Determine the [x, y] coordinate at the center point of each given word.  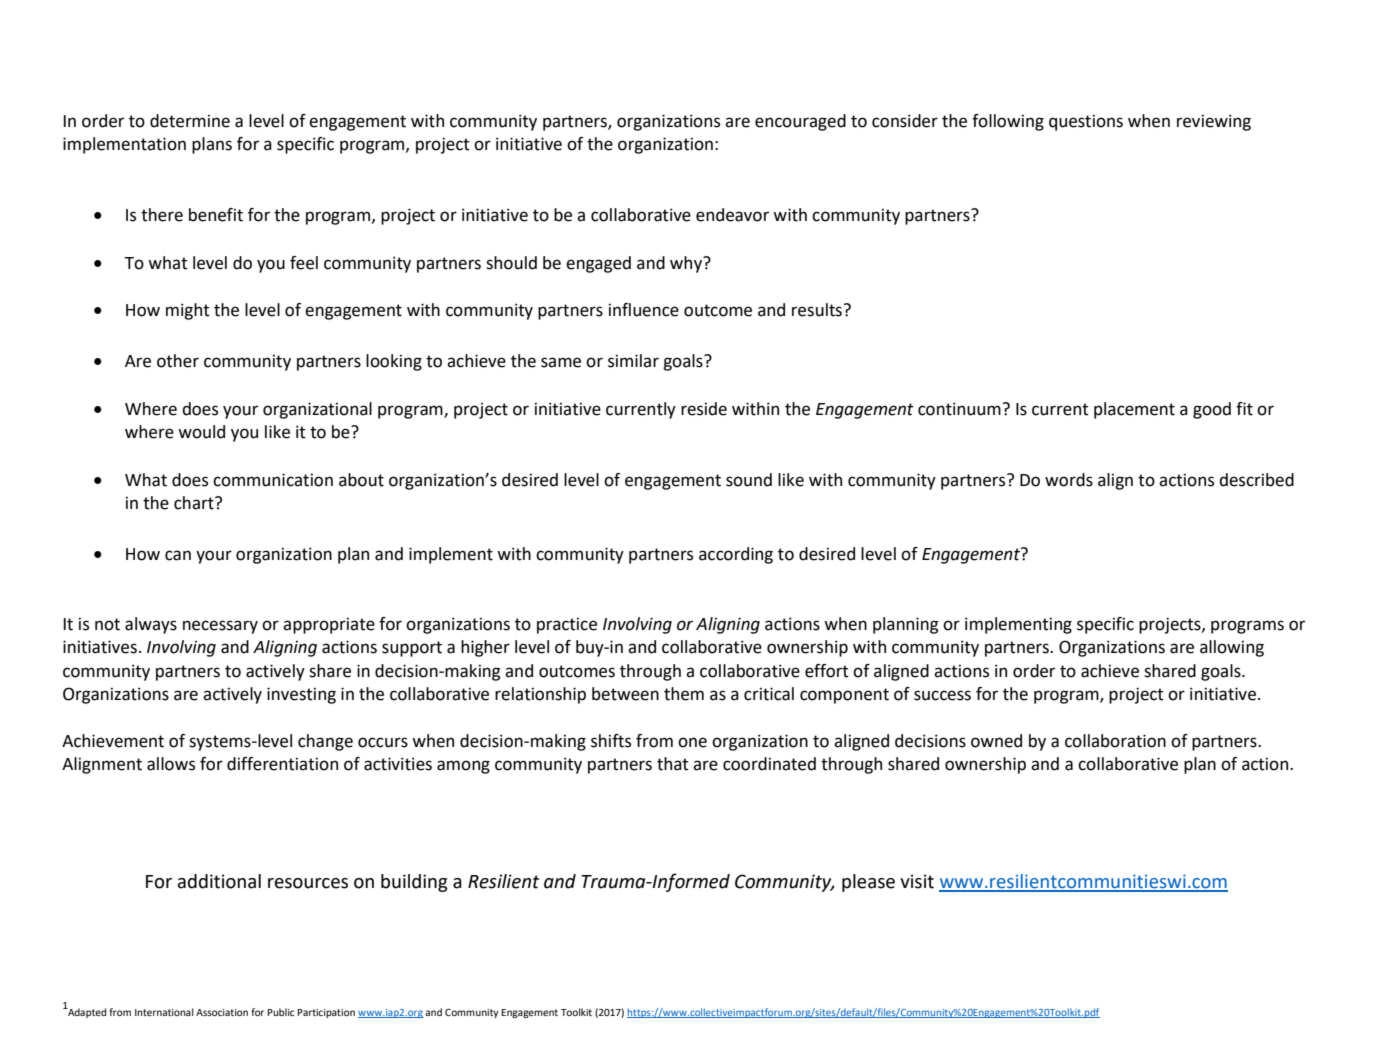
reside [704, 409]
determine [190, 121]
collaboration [1115, 741]
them [684, 694]
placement [1134, 410]
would [201, 432]
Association [222, 1012]
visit [917, 881]
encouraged [800, 122]
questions [1086, 122]
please [868, 883]
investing [301, 695]
